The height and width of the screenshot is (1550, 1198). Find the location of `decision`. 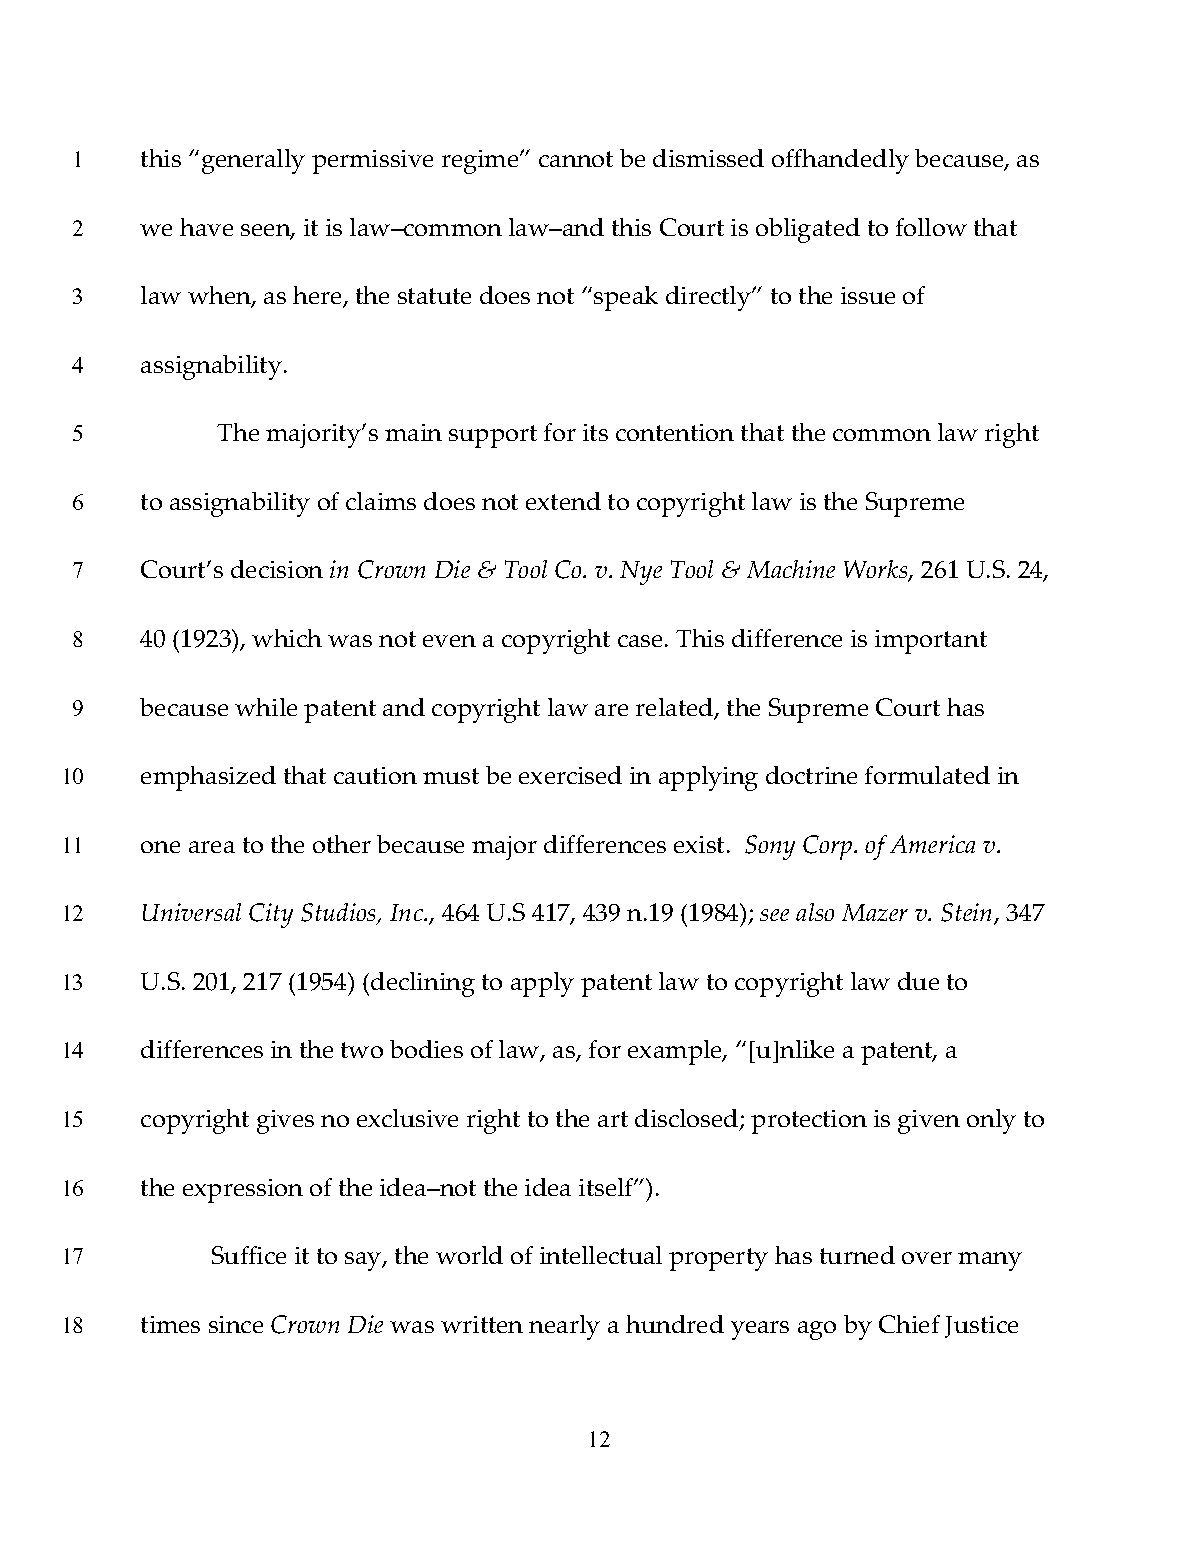

decision is located at coordinates (277, 569).
